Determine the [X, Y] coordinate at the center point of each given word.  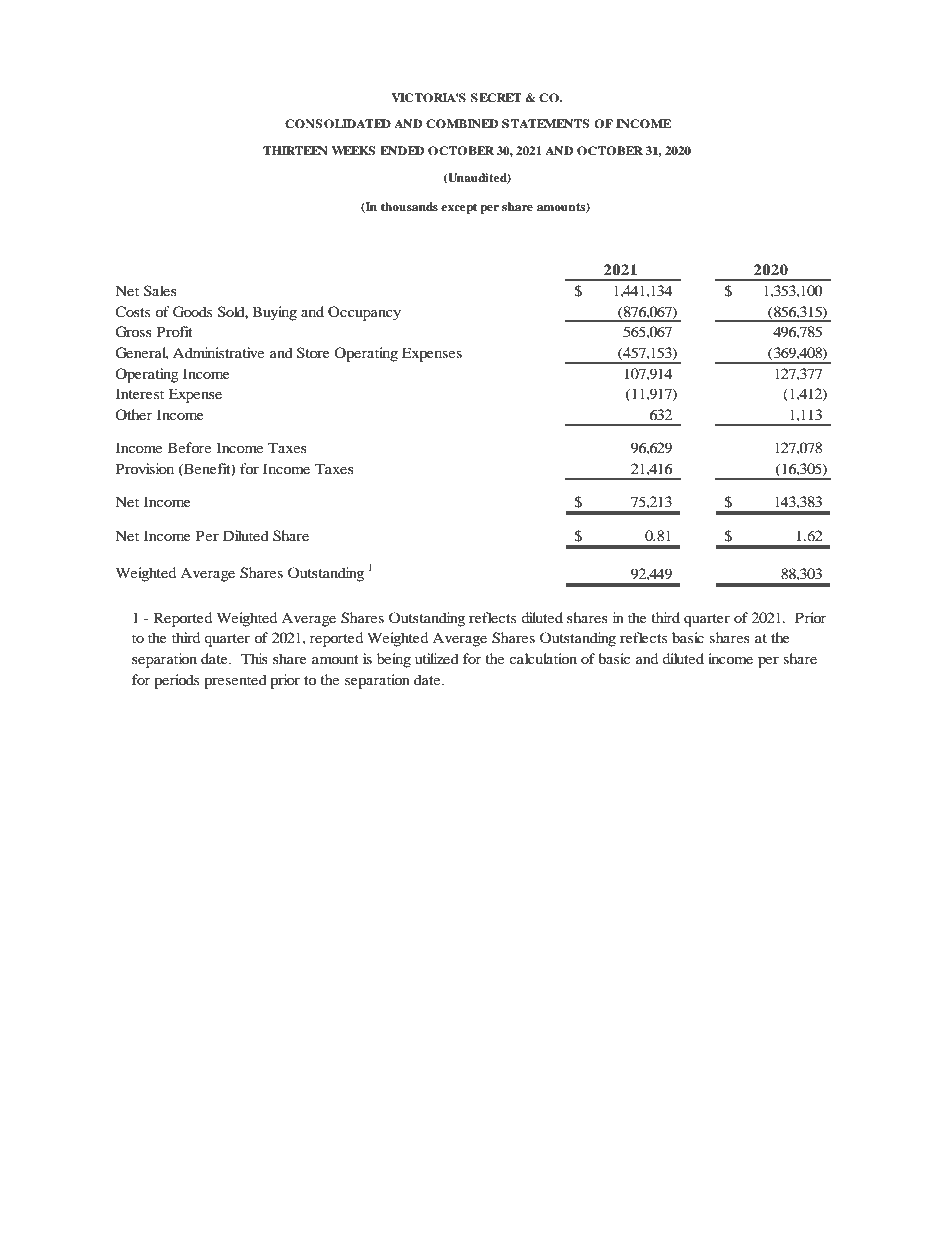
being [394, 660]
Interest [140, 393]
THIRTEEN [295, 150]
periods [176, 681]
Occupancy [364, 313]
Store [313, 353]
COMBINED [462, 124]
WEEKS [353, 151]
